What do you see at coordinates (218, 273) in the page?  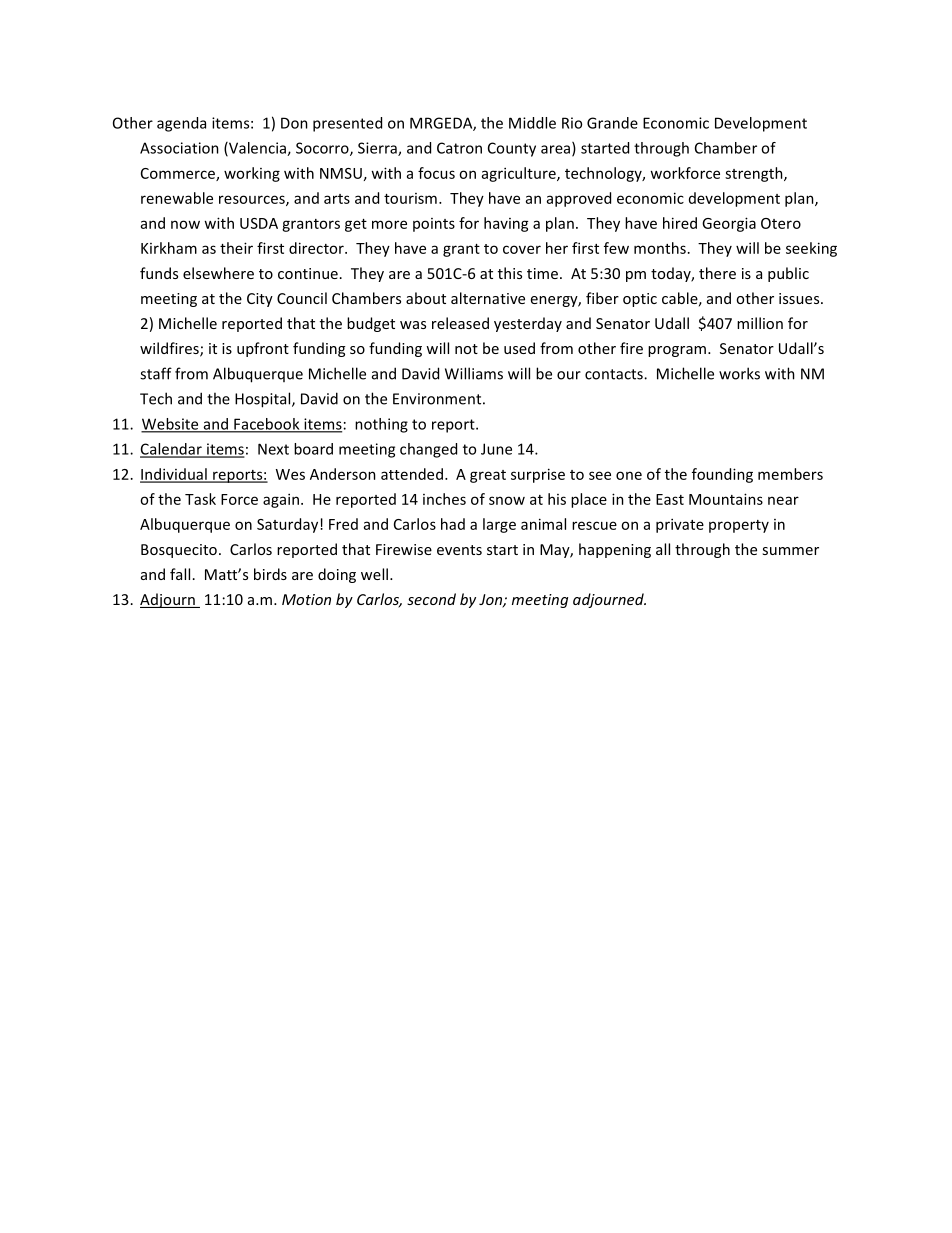 I see `elsewhere` at bounding box center [218, 273].
